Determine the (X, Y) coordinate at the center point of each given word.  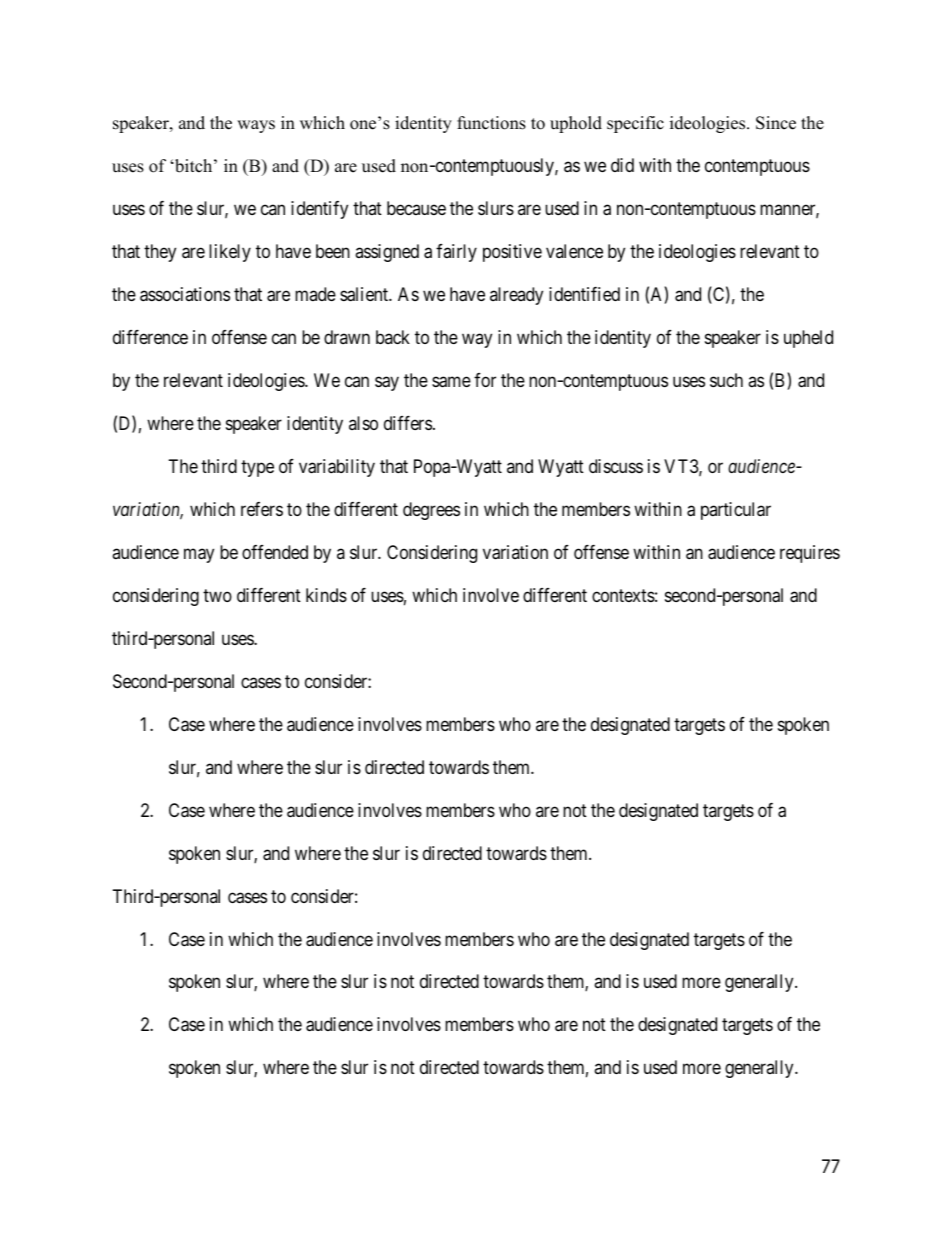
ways (256, 126)
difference (150, 337)
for (485, 380)
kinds (326, 595)
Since (776, 123)
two (217, 595)
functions (491, 123)
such (726, 380)
